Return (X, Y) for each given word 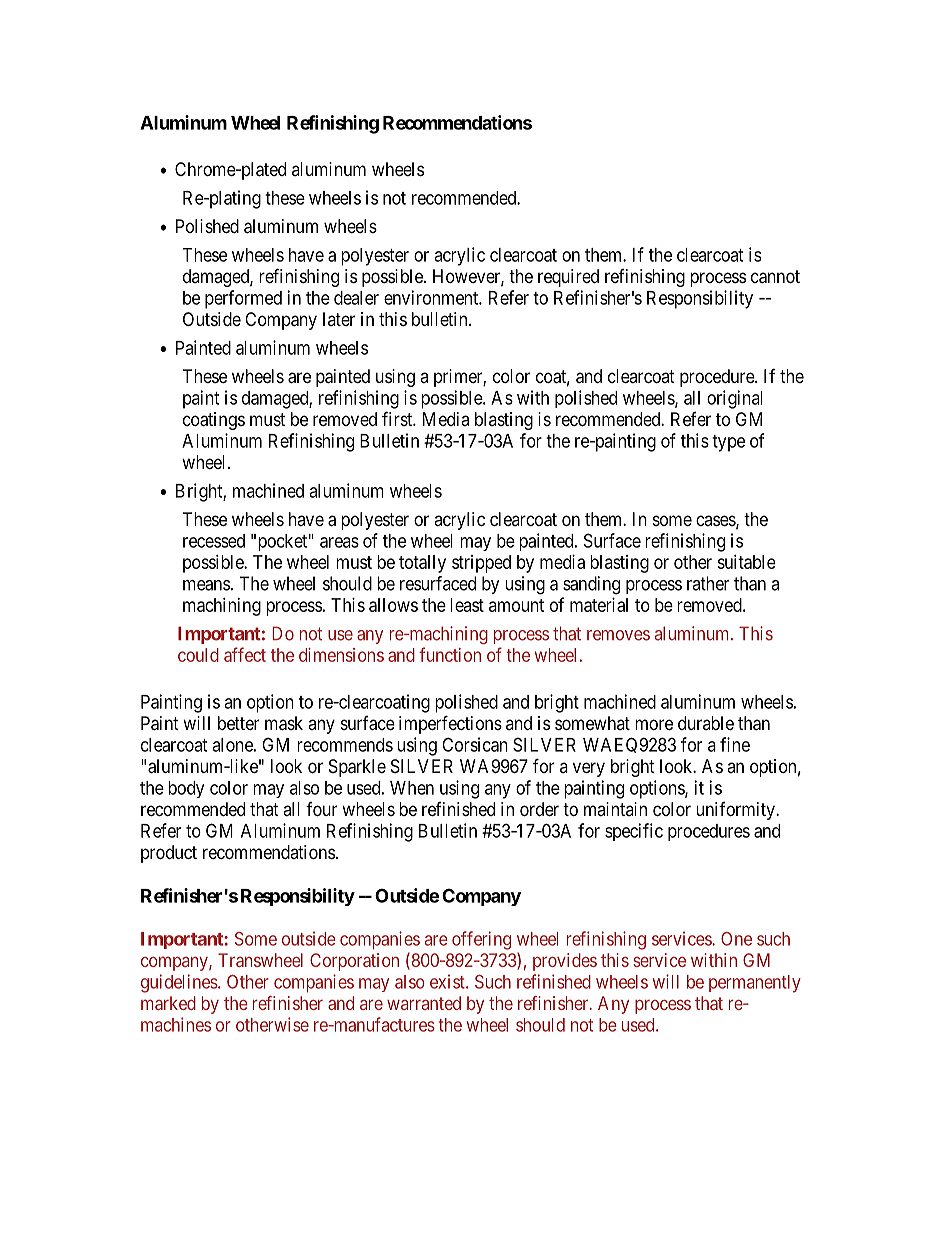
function (450, 654)
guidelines (180, 983)
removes (618, 635)
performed (243, 299)
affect (245, 654)
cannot (775, 277)
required (568, 278)
